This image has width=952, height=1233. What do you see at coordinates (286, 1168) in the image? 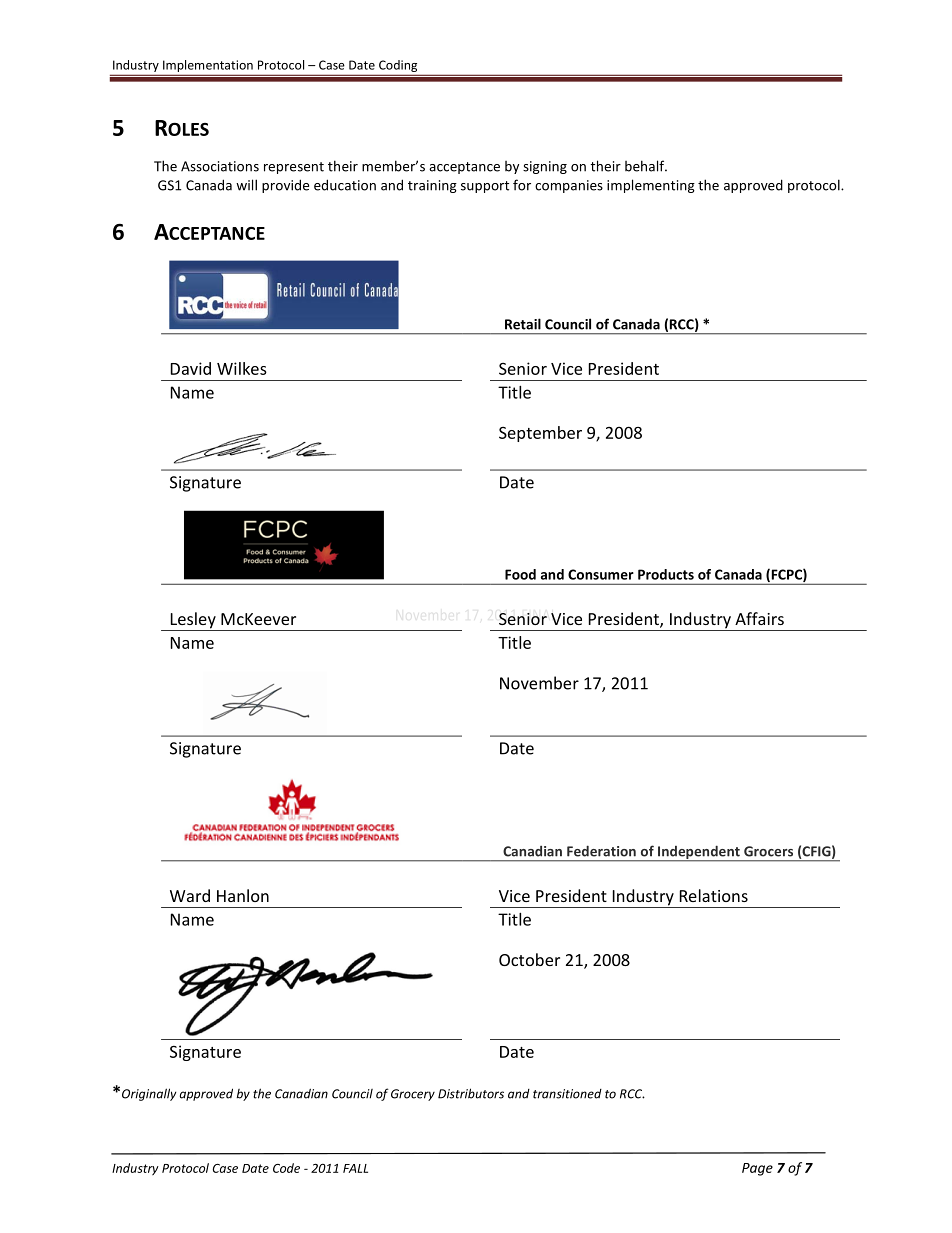
I see `Code` at bounding box center [286, 1168].
